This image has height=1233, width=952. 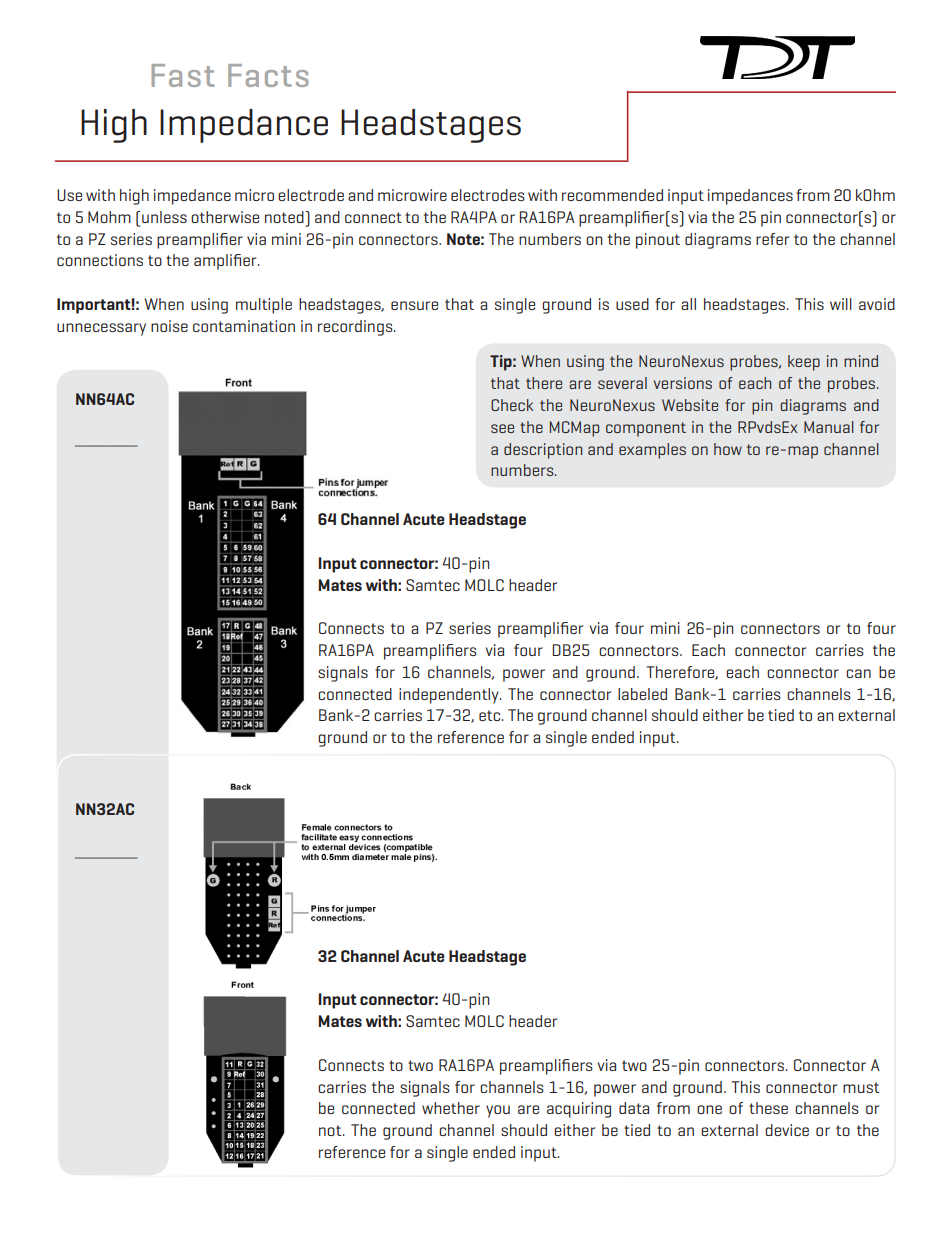 I want to click on whether, so click(x=451, y=1108).
